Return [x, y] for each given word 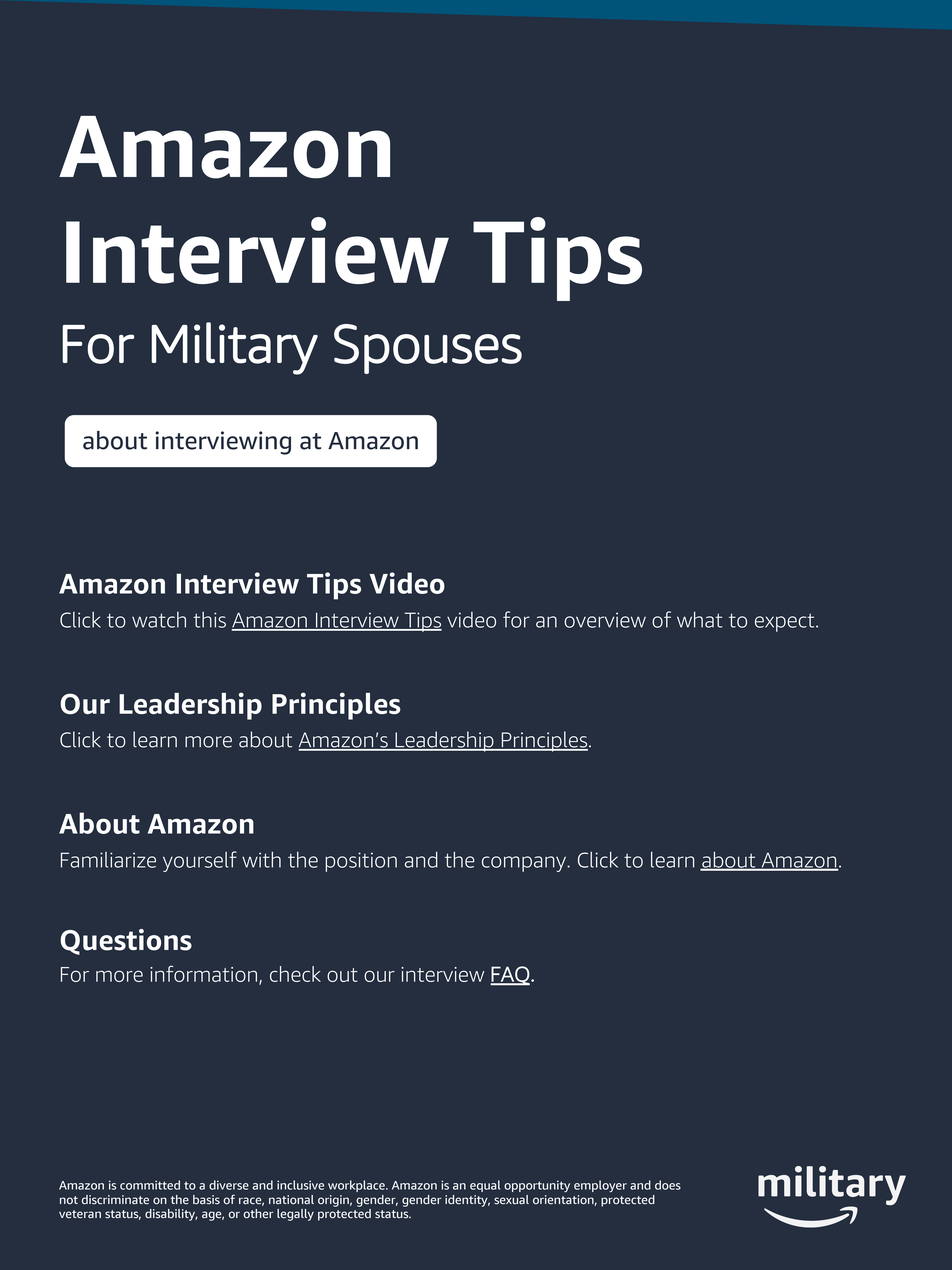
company [525, 864]
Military [234, 348]
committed [150, 1185]
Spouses [428, 349]
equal [485, 1186]
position [361, 862]
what [700, 619]
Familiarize [108, 860]
